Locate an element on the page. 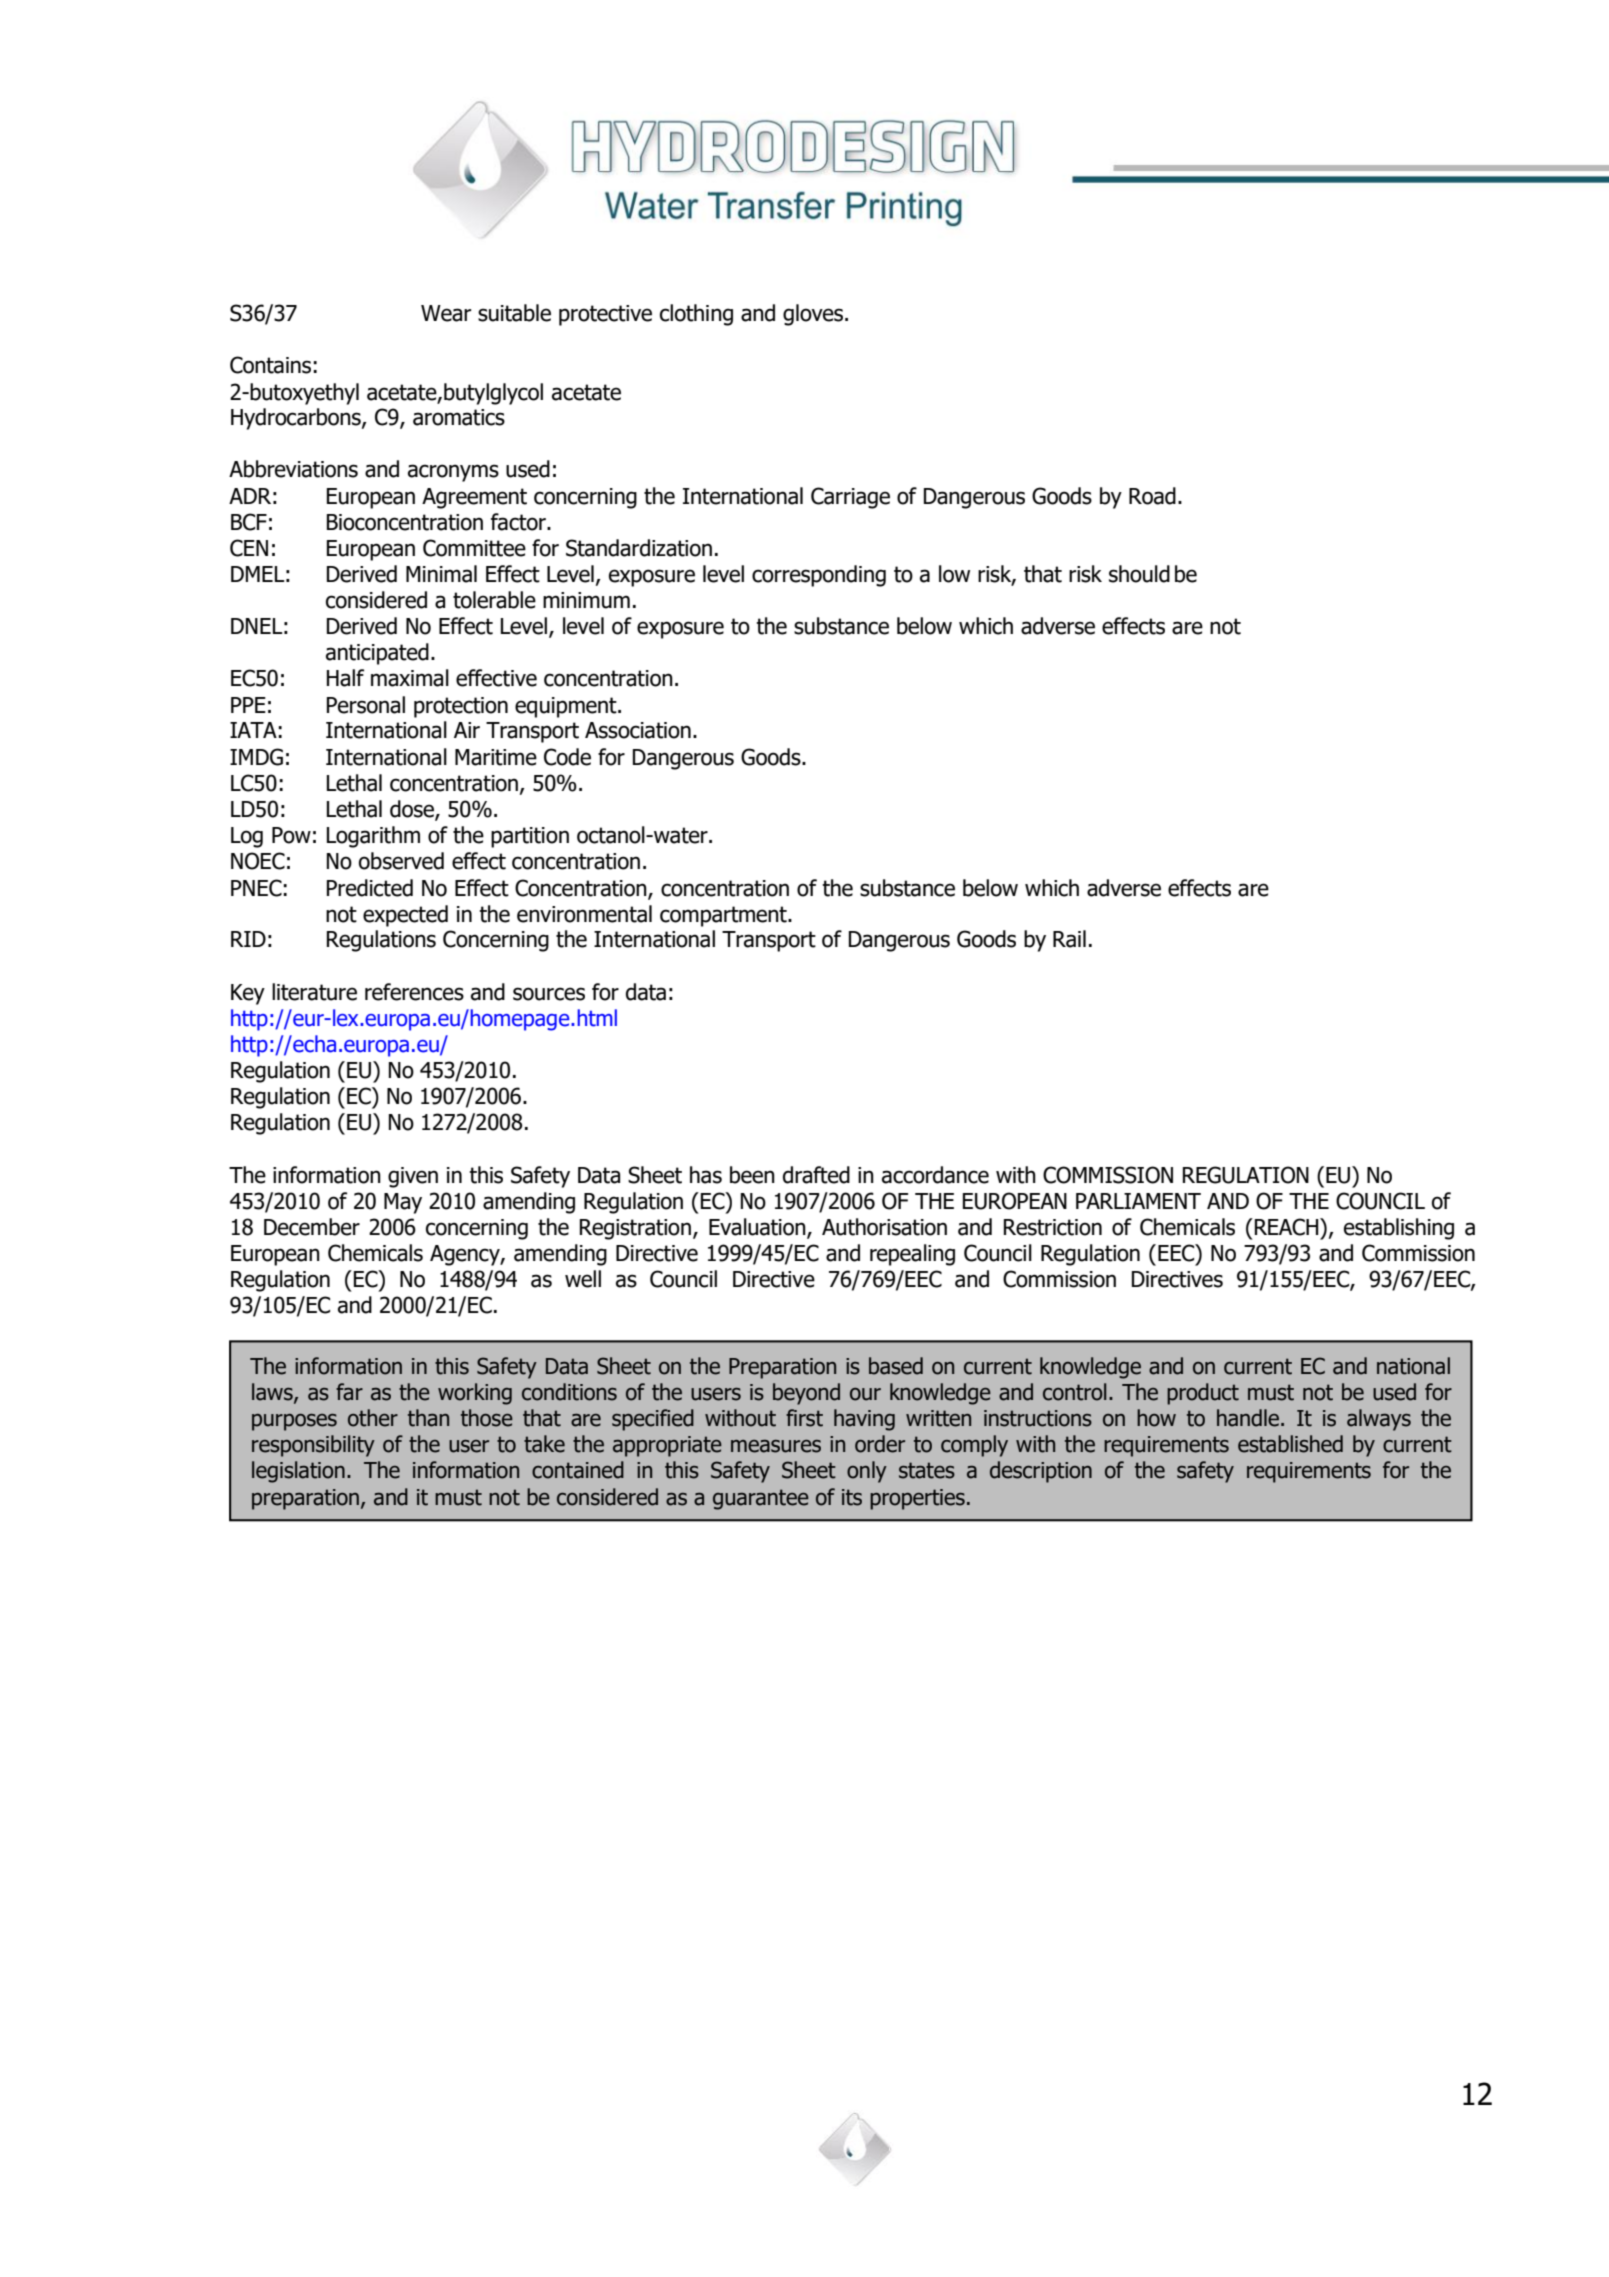 This document has width=1609, height=2277. responsibility is located at coordinates (313, 1446).
